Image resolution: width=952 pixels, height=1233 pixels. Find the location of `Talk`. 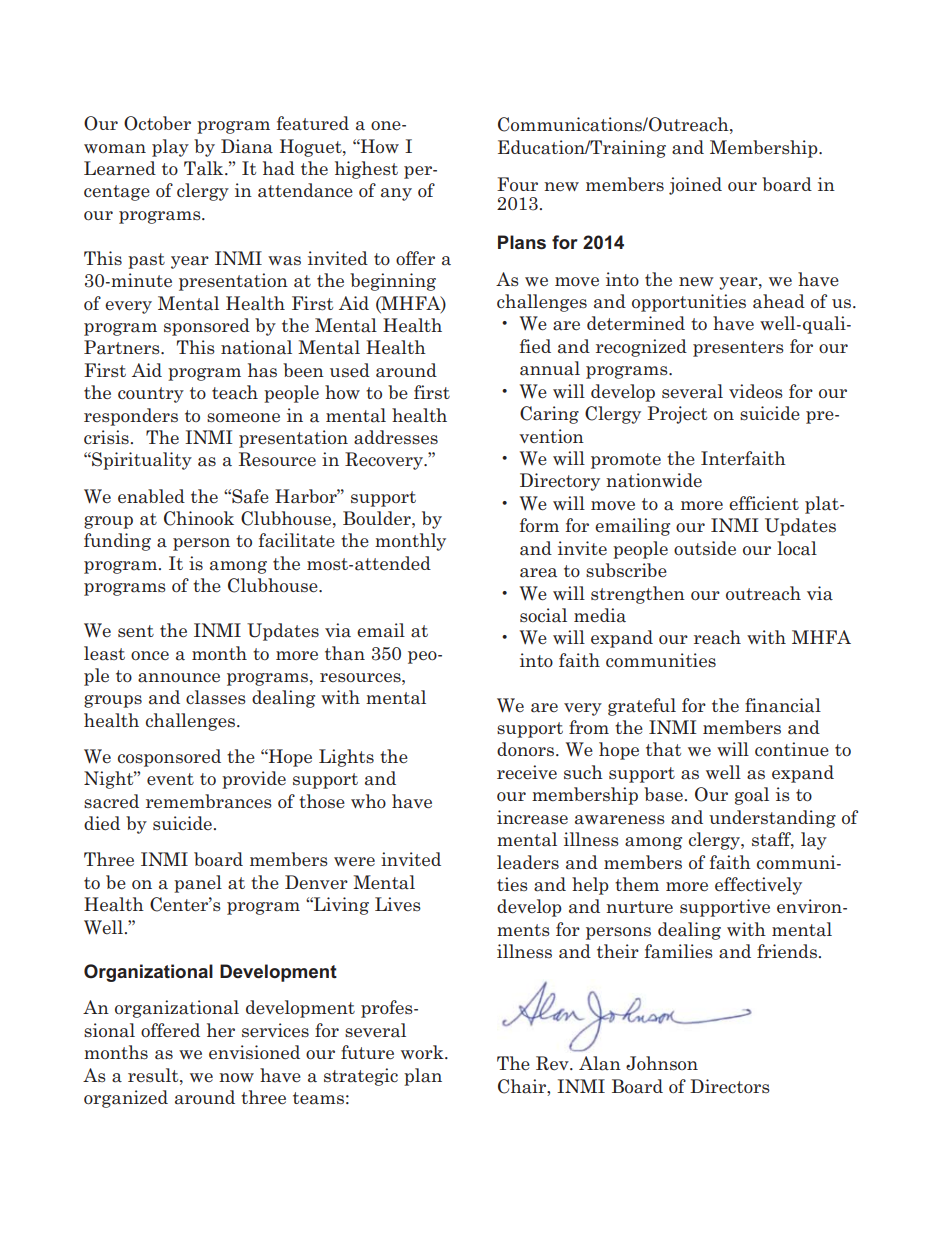

Talk is located at coordinates (205, 168).
